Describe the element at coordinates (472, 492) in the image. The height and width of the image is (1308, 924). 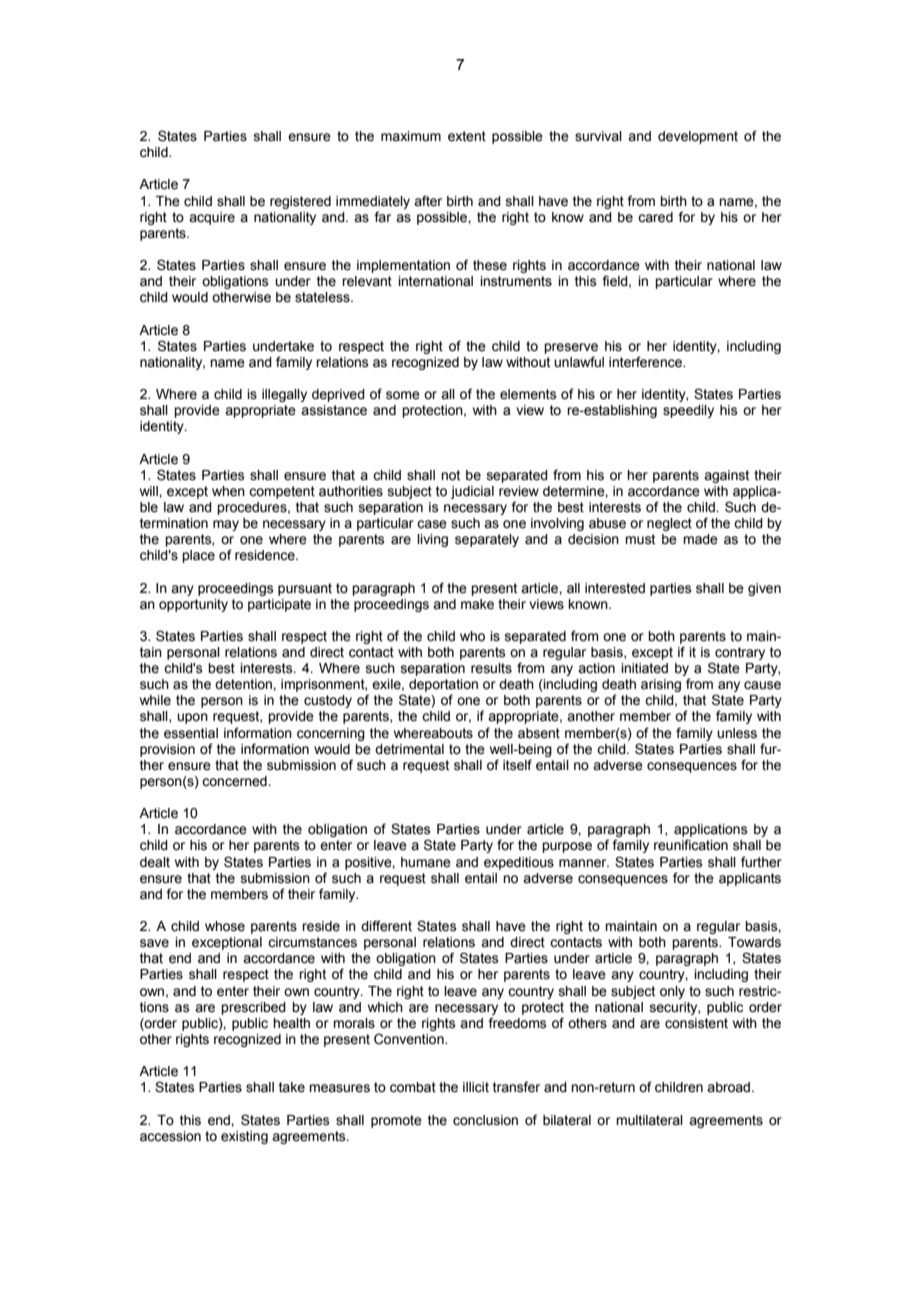
I see `judicial` at that location.
